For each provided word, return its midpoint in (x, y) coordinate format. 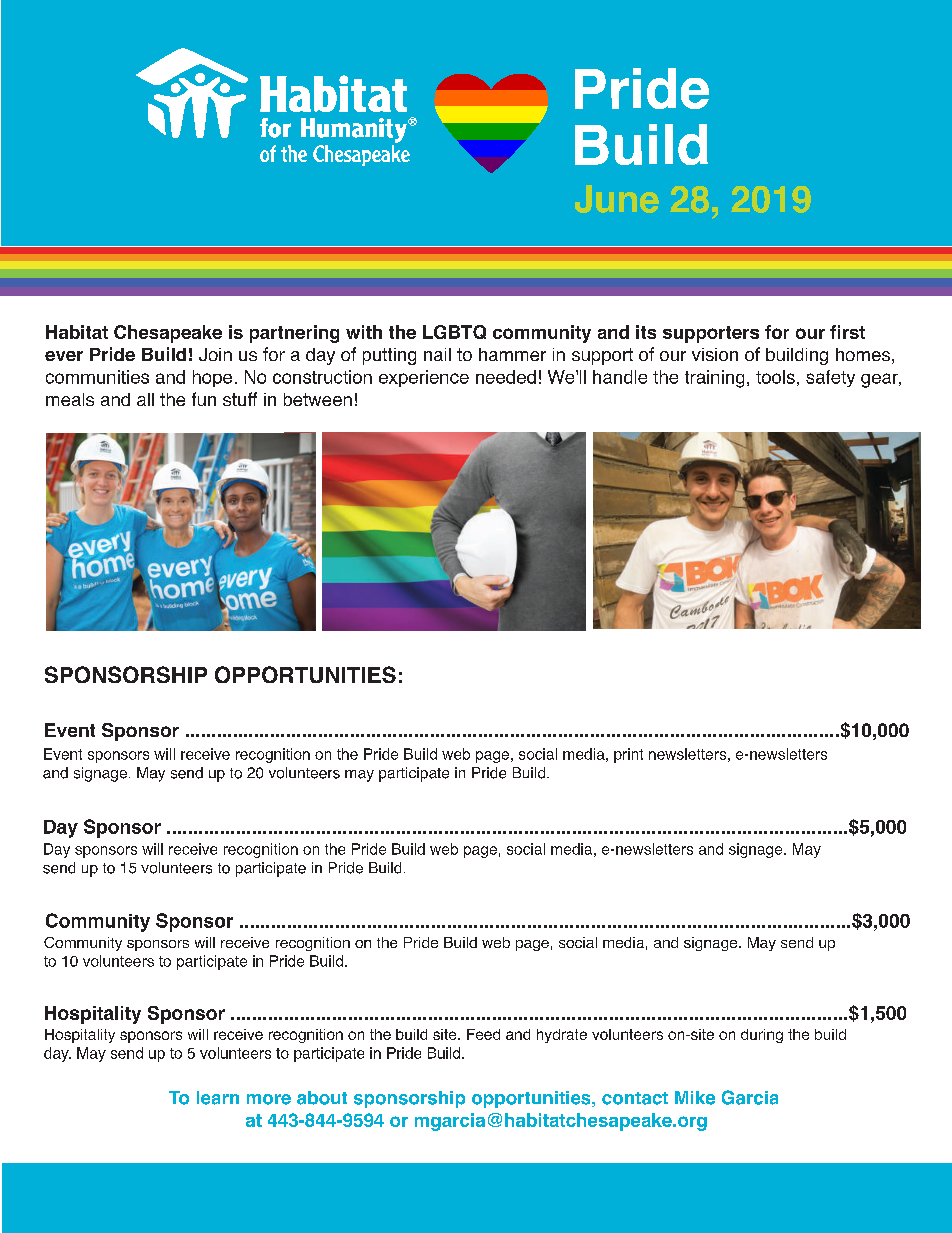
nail (437, 354)
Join (215, 354)
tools (775, 377)
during (762, 1036)
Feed (483, 1034)
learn (218, 1098)
